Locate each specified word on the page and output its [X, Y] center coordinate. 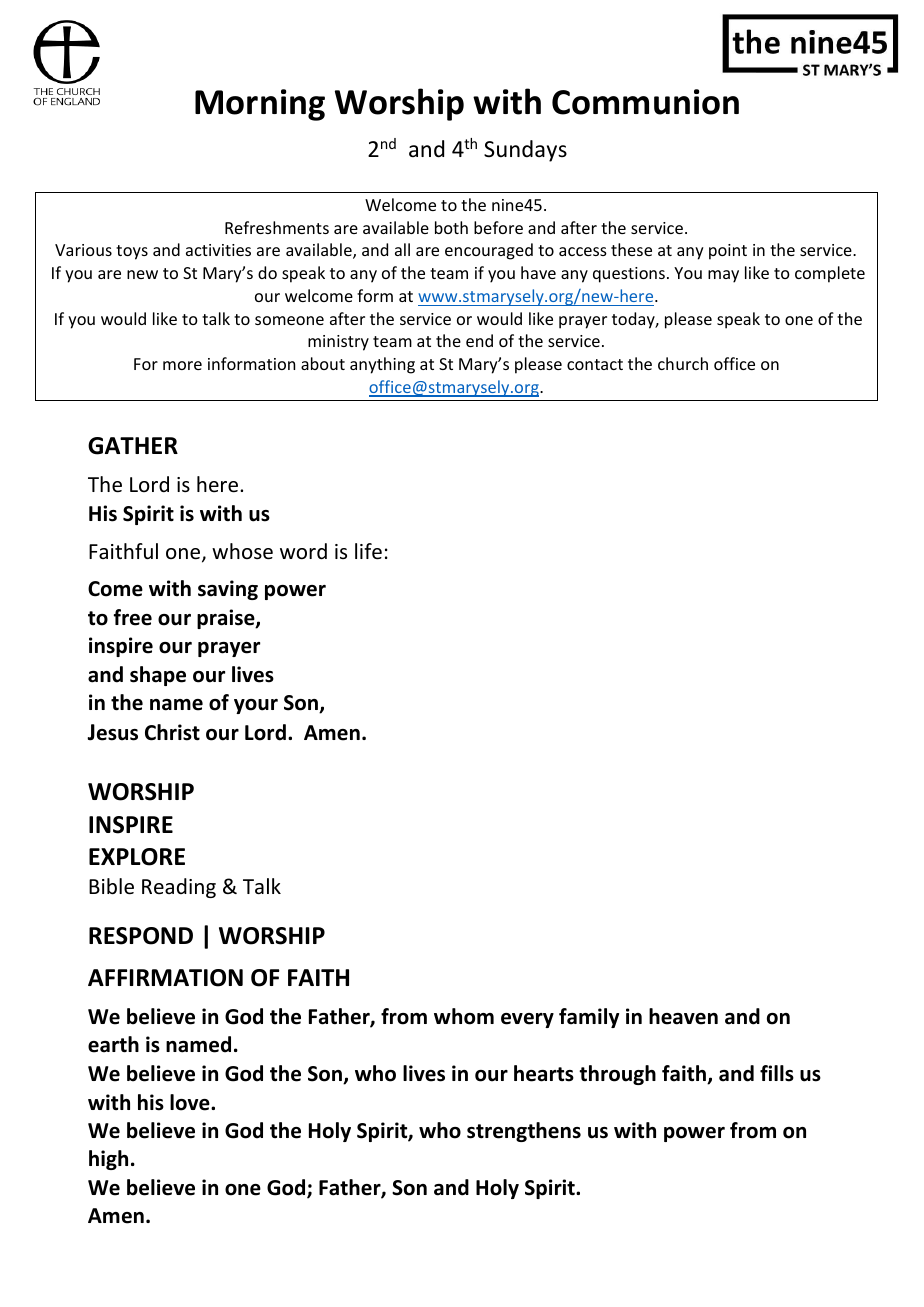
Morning [260, 105]
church [683, 363]
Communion [645, 102]
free [132, 617]
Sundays [525, 151]
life [368, 551]
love [191, 1102]
